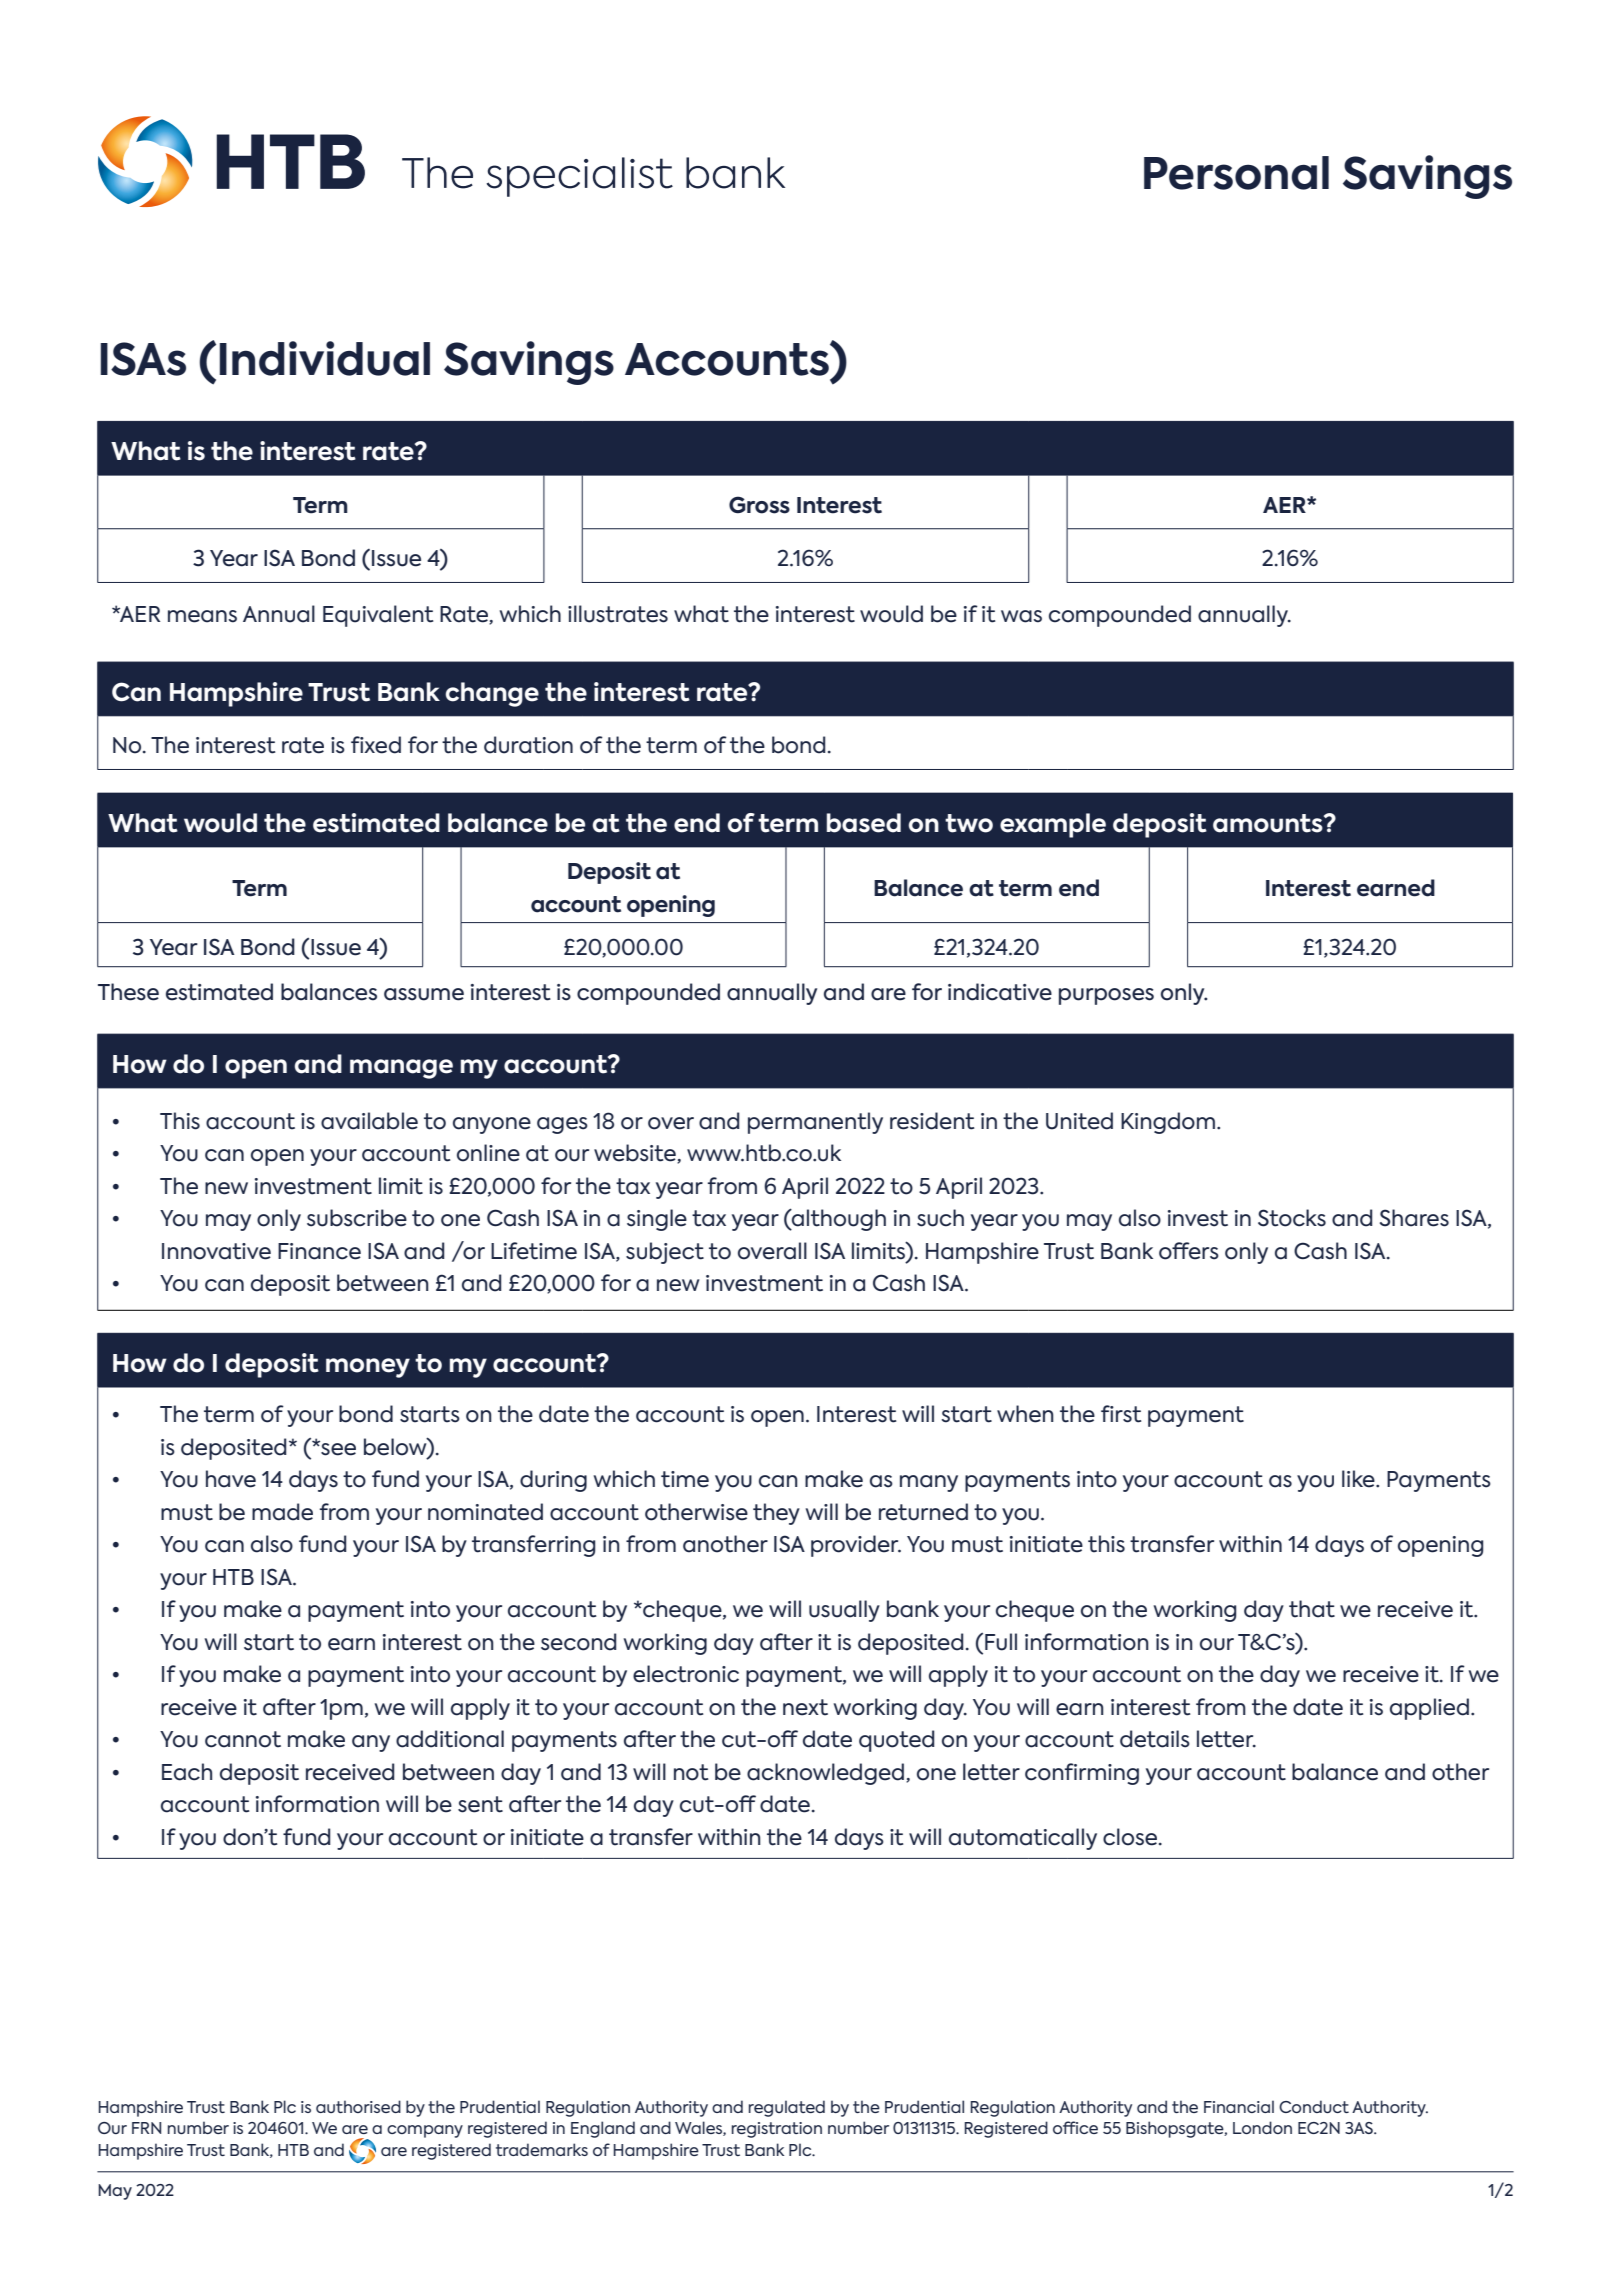 Image resolution: width=1611 pixels, height=2278 pixels. I want to click on authorised, so click(358, 2106).
